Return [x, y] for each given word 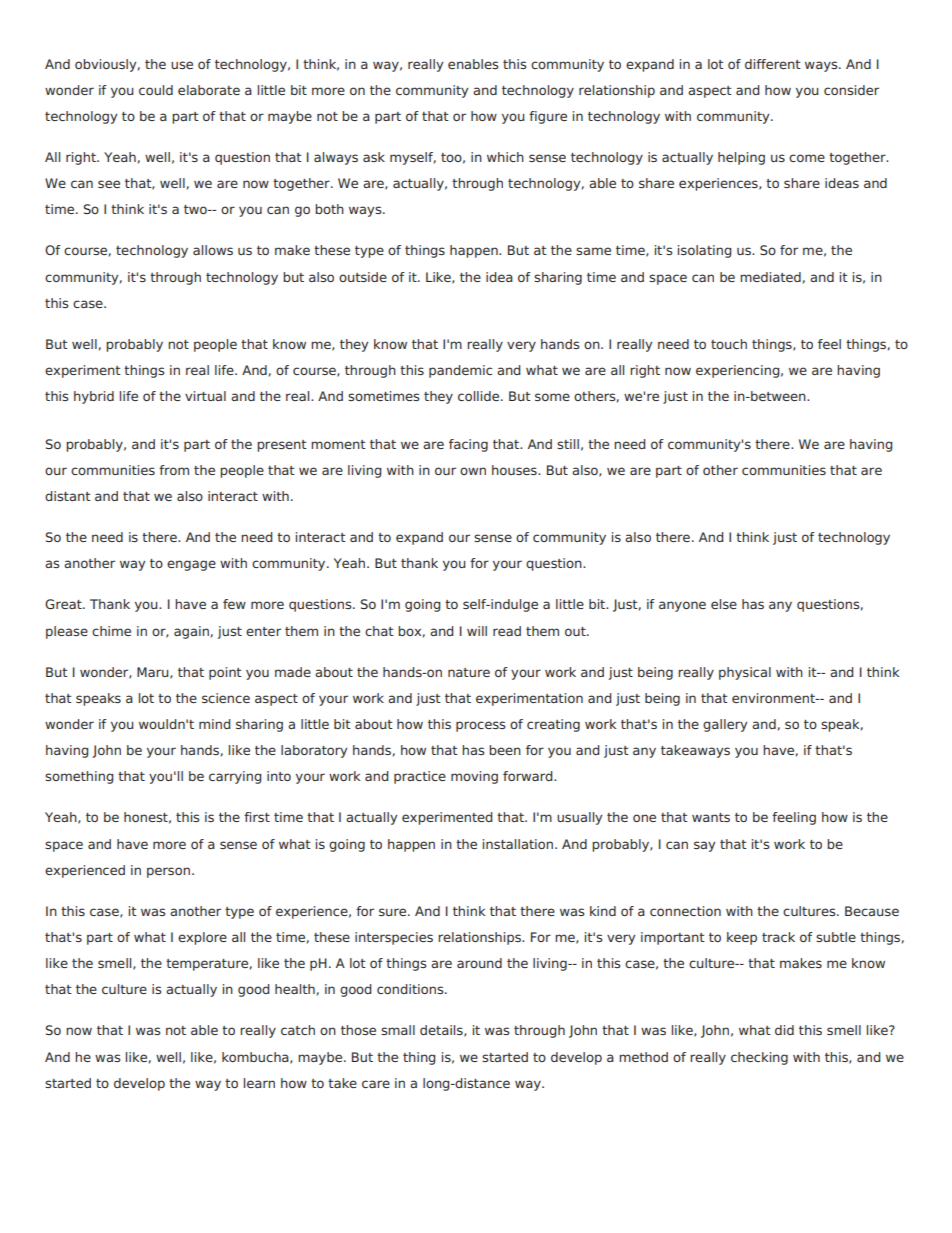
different [773, 64]
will [477, 631]
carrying [235, 777]
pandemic [460, 371]
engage [191, 565]
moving [474, 777]
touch [729, 344]
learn [259, 1083]
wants [711, 817]
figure [548, 117]
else [724, 604]
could [156, 90]
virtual [205, 396]
